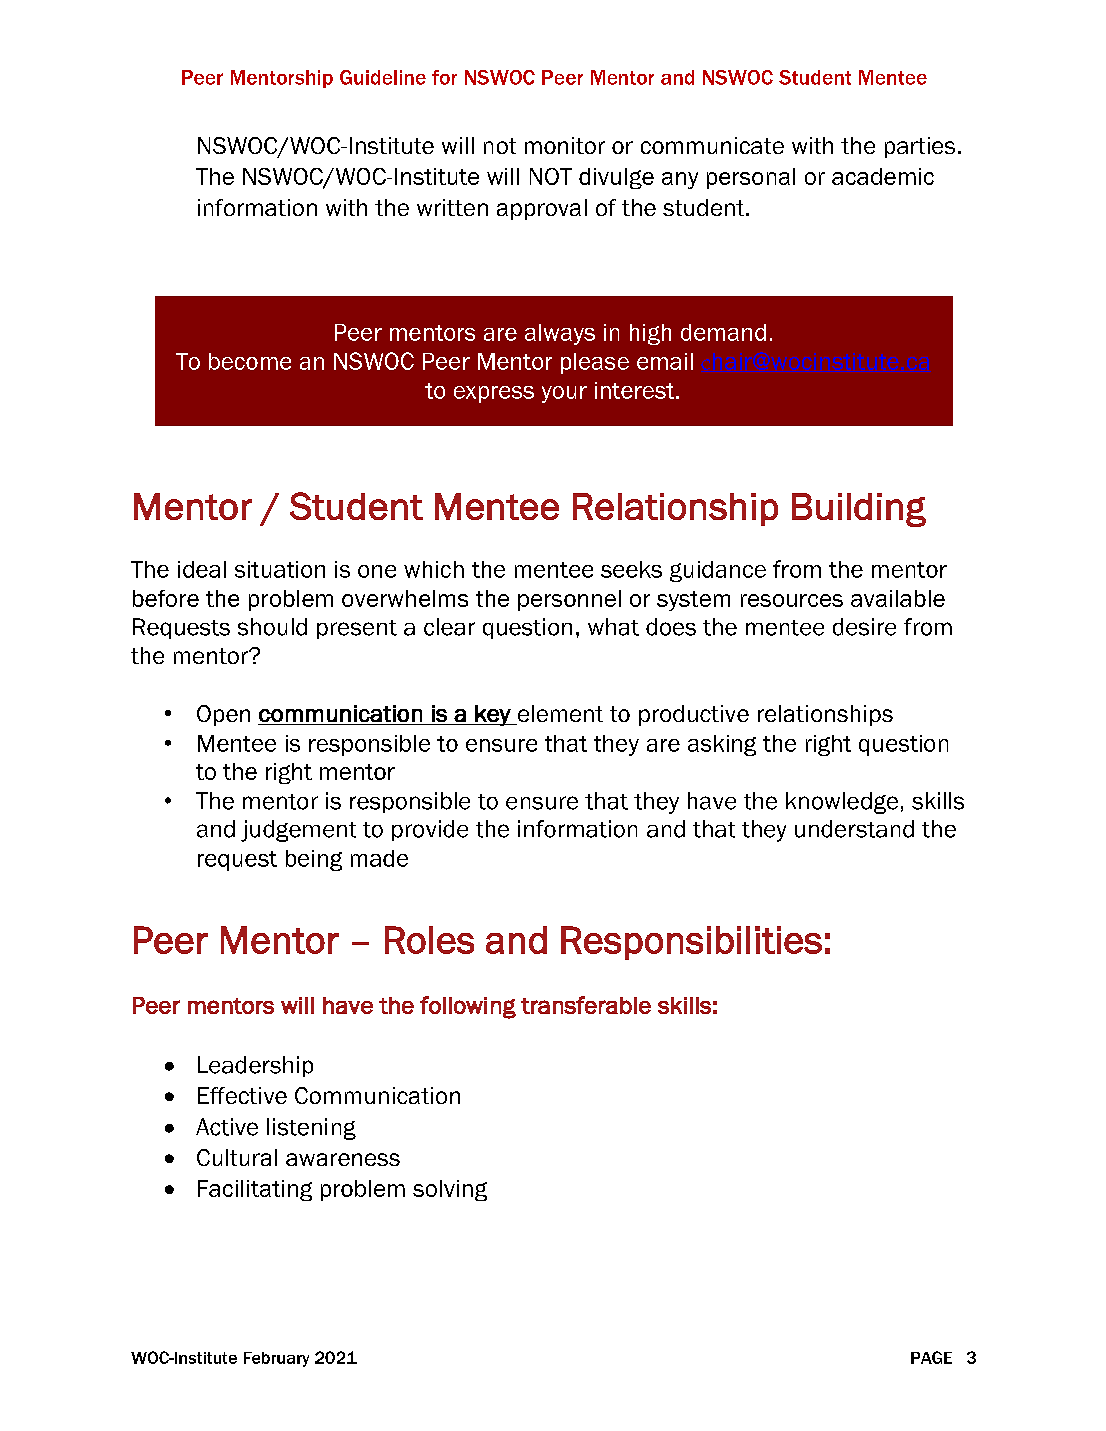  What do you see at coordinates (276, 1359) in the screenshot?
I see `February` at bounding box center [276, 1359].
